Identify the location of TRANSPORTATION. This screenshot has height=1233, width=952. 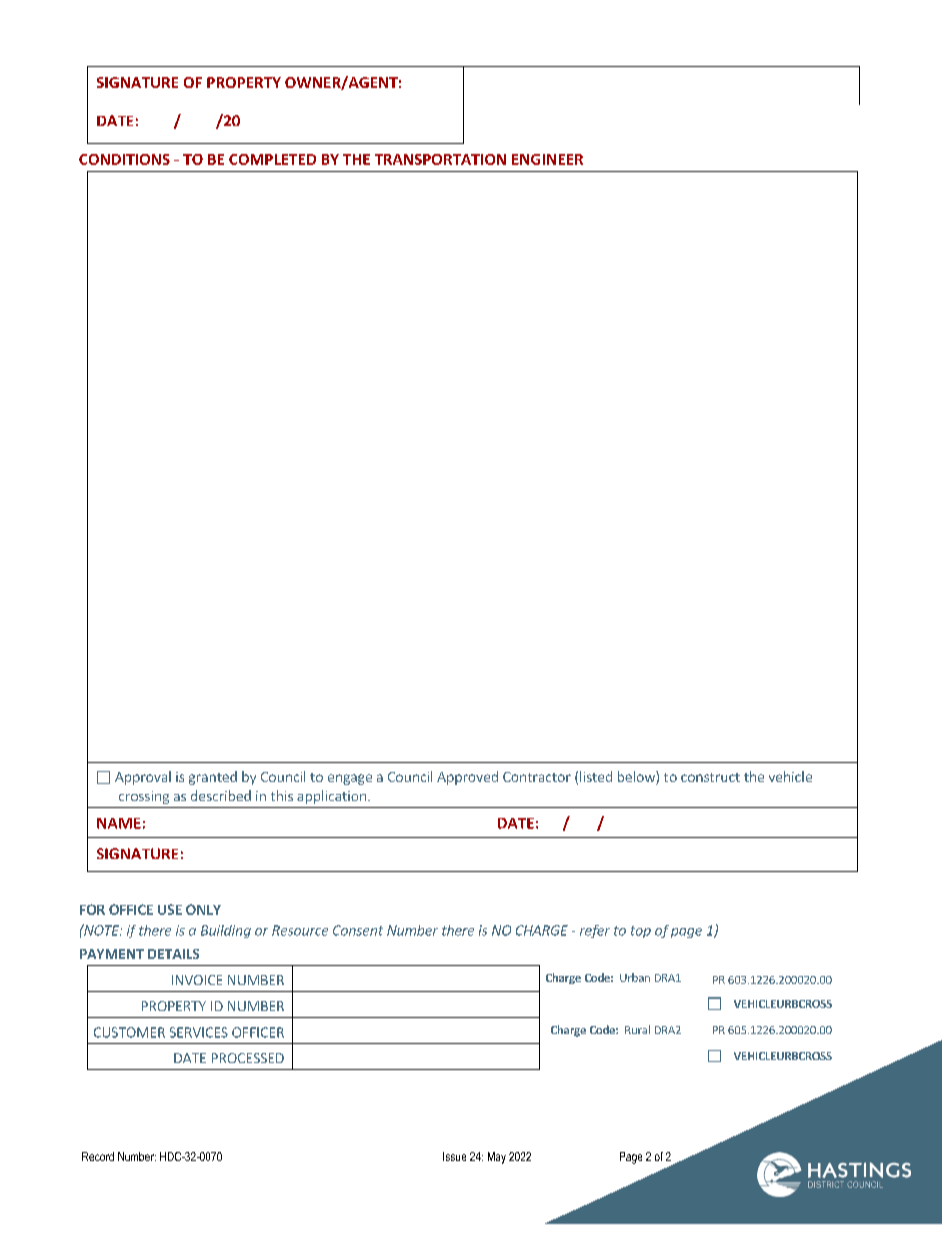
(440, 159).
